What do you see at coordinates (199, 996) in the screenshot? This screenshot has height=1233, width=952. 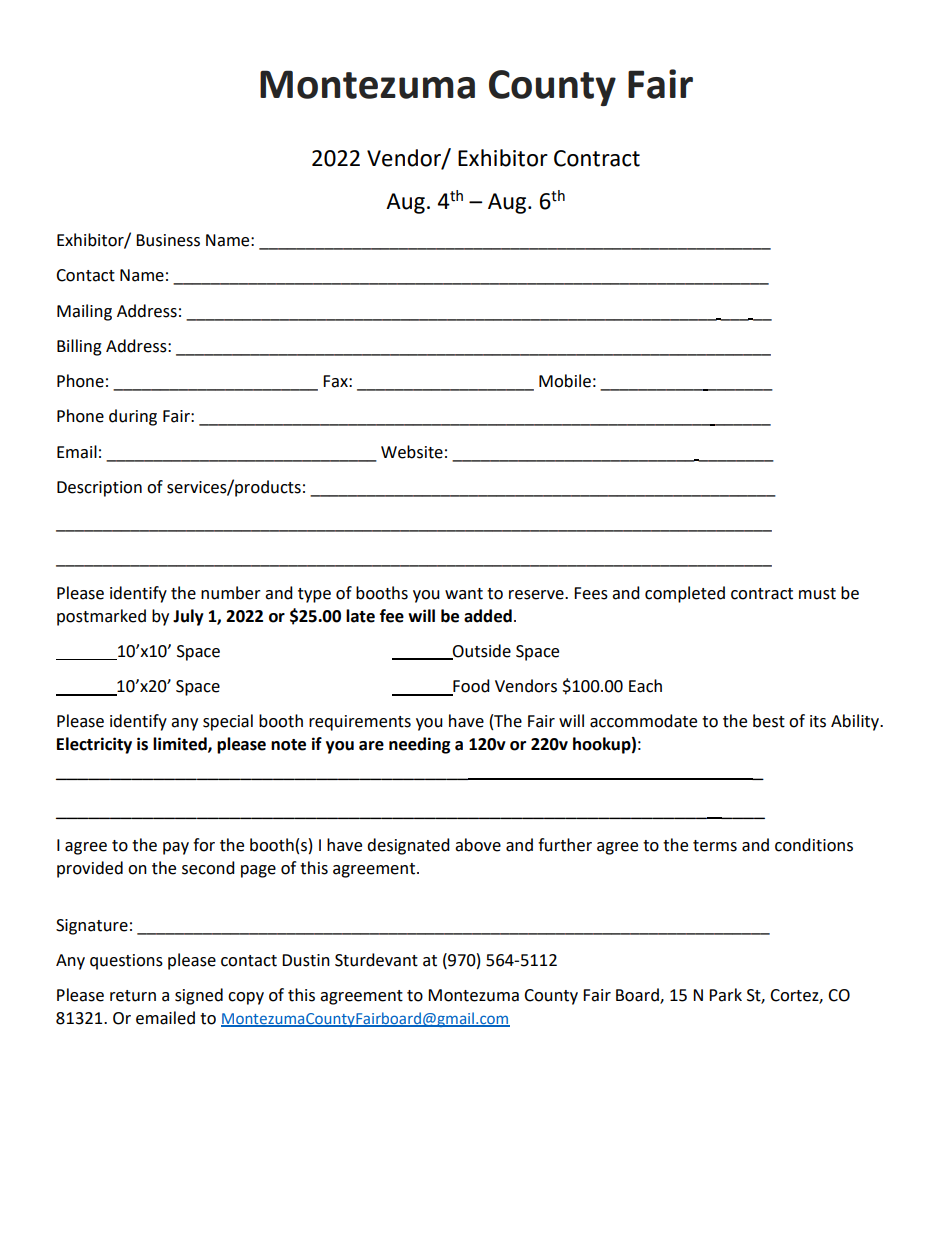 I see `signed` at bounding box center [199, 996].
